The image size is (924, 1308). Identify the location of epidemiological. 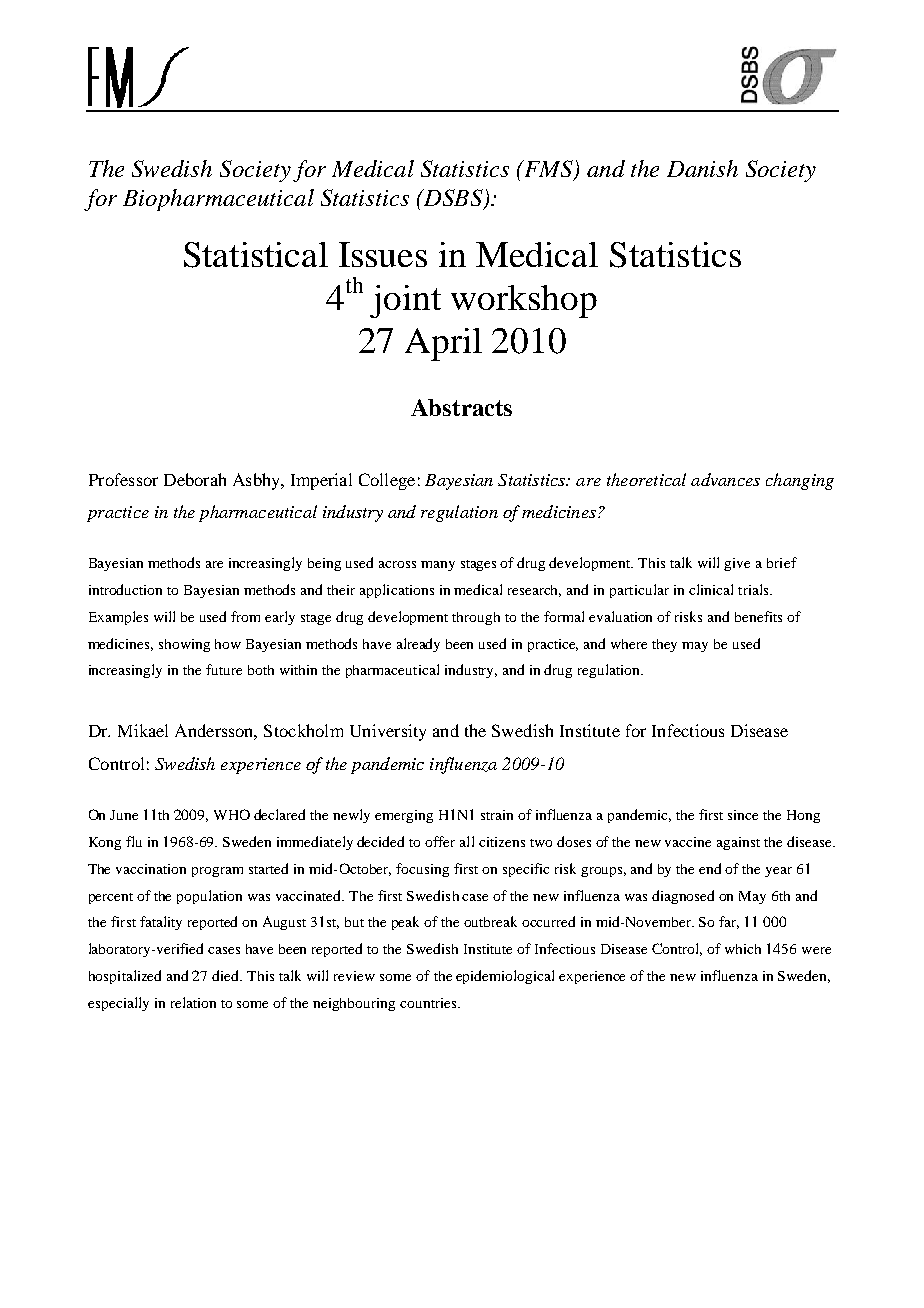
(505, 977).
